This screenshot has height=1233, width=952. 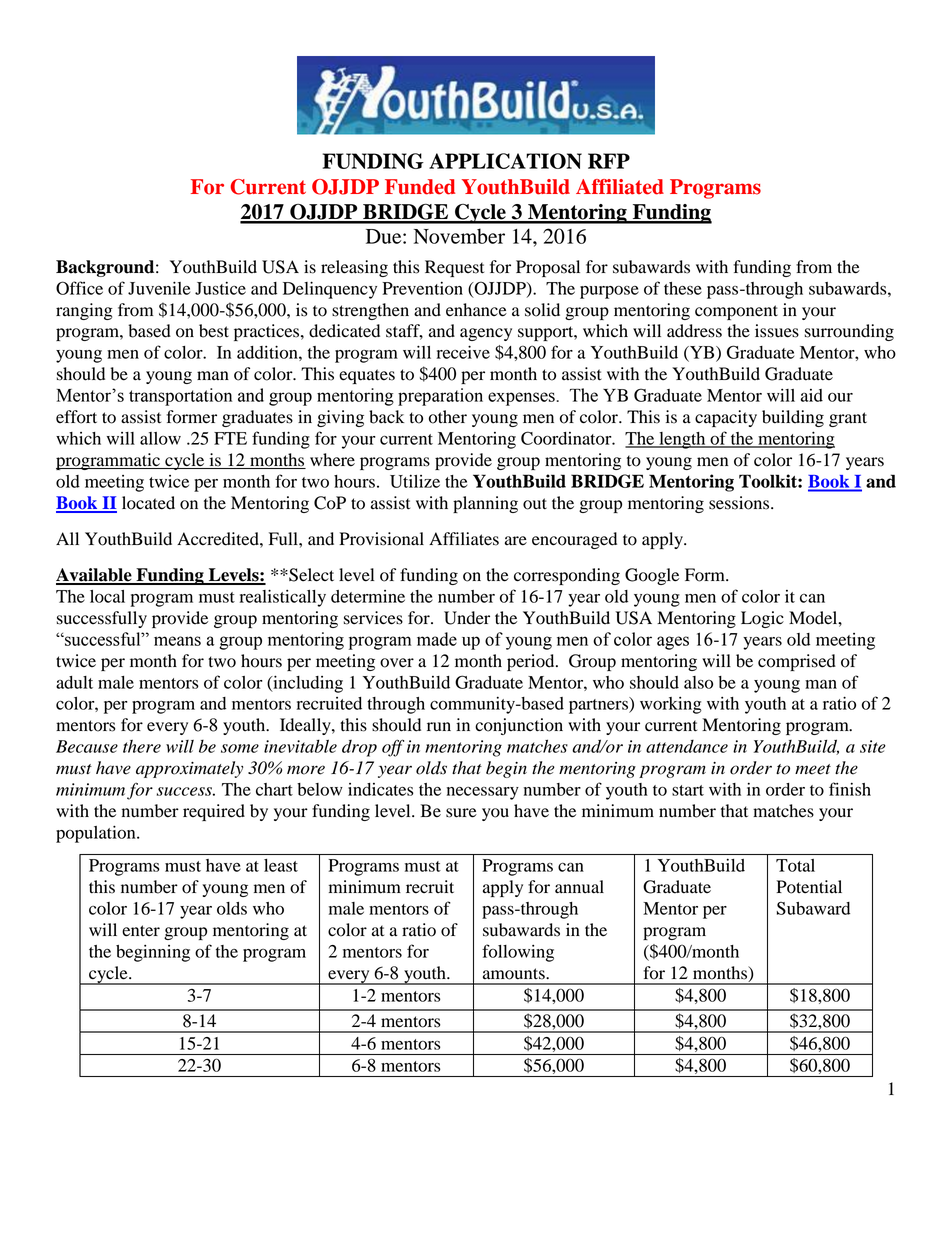 I want to click on located, so click(x=148, y=503).
